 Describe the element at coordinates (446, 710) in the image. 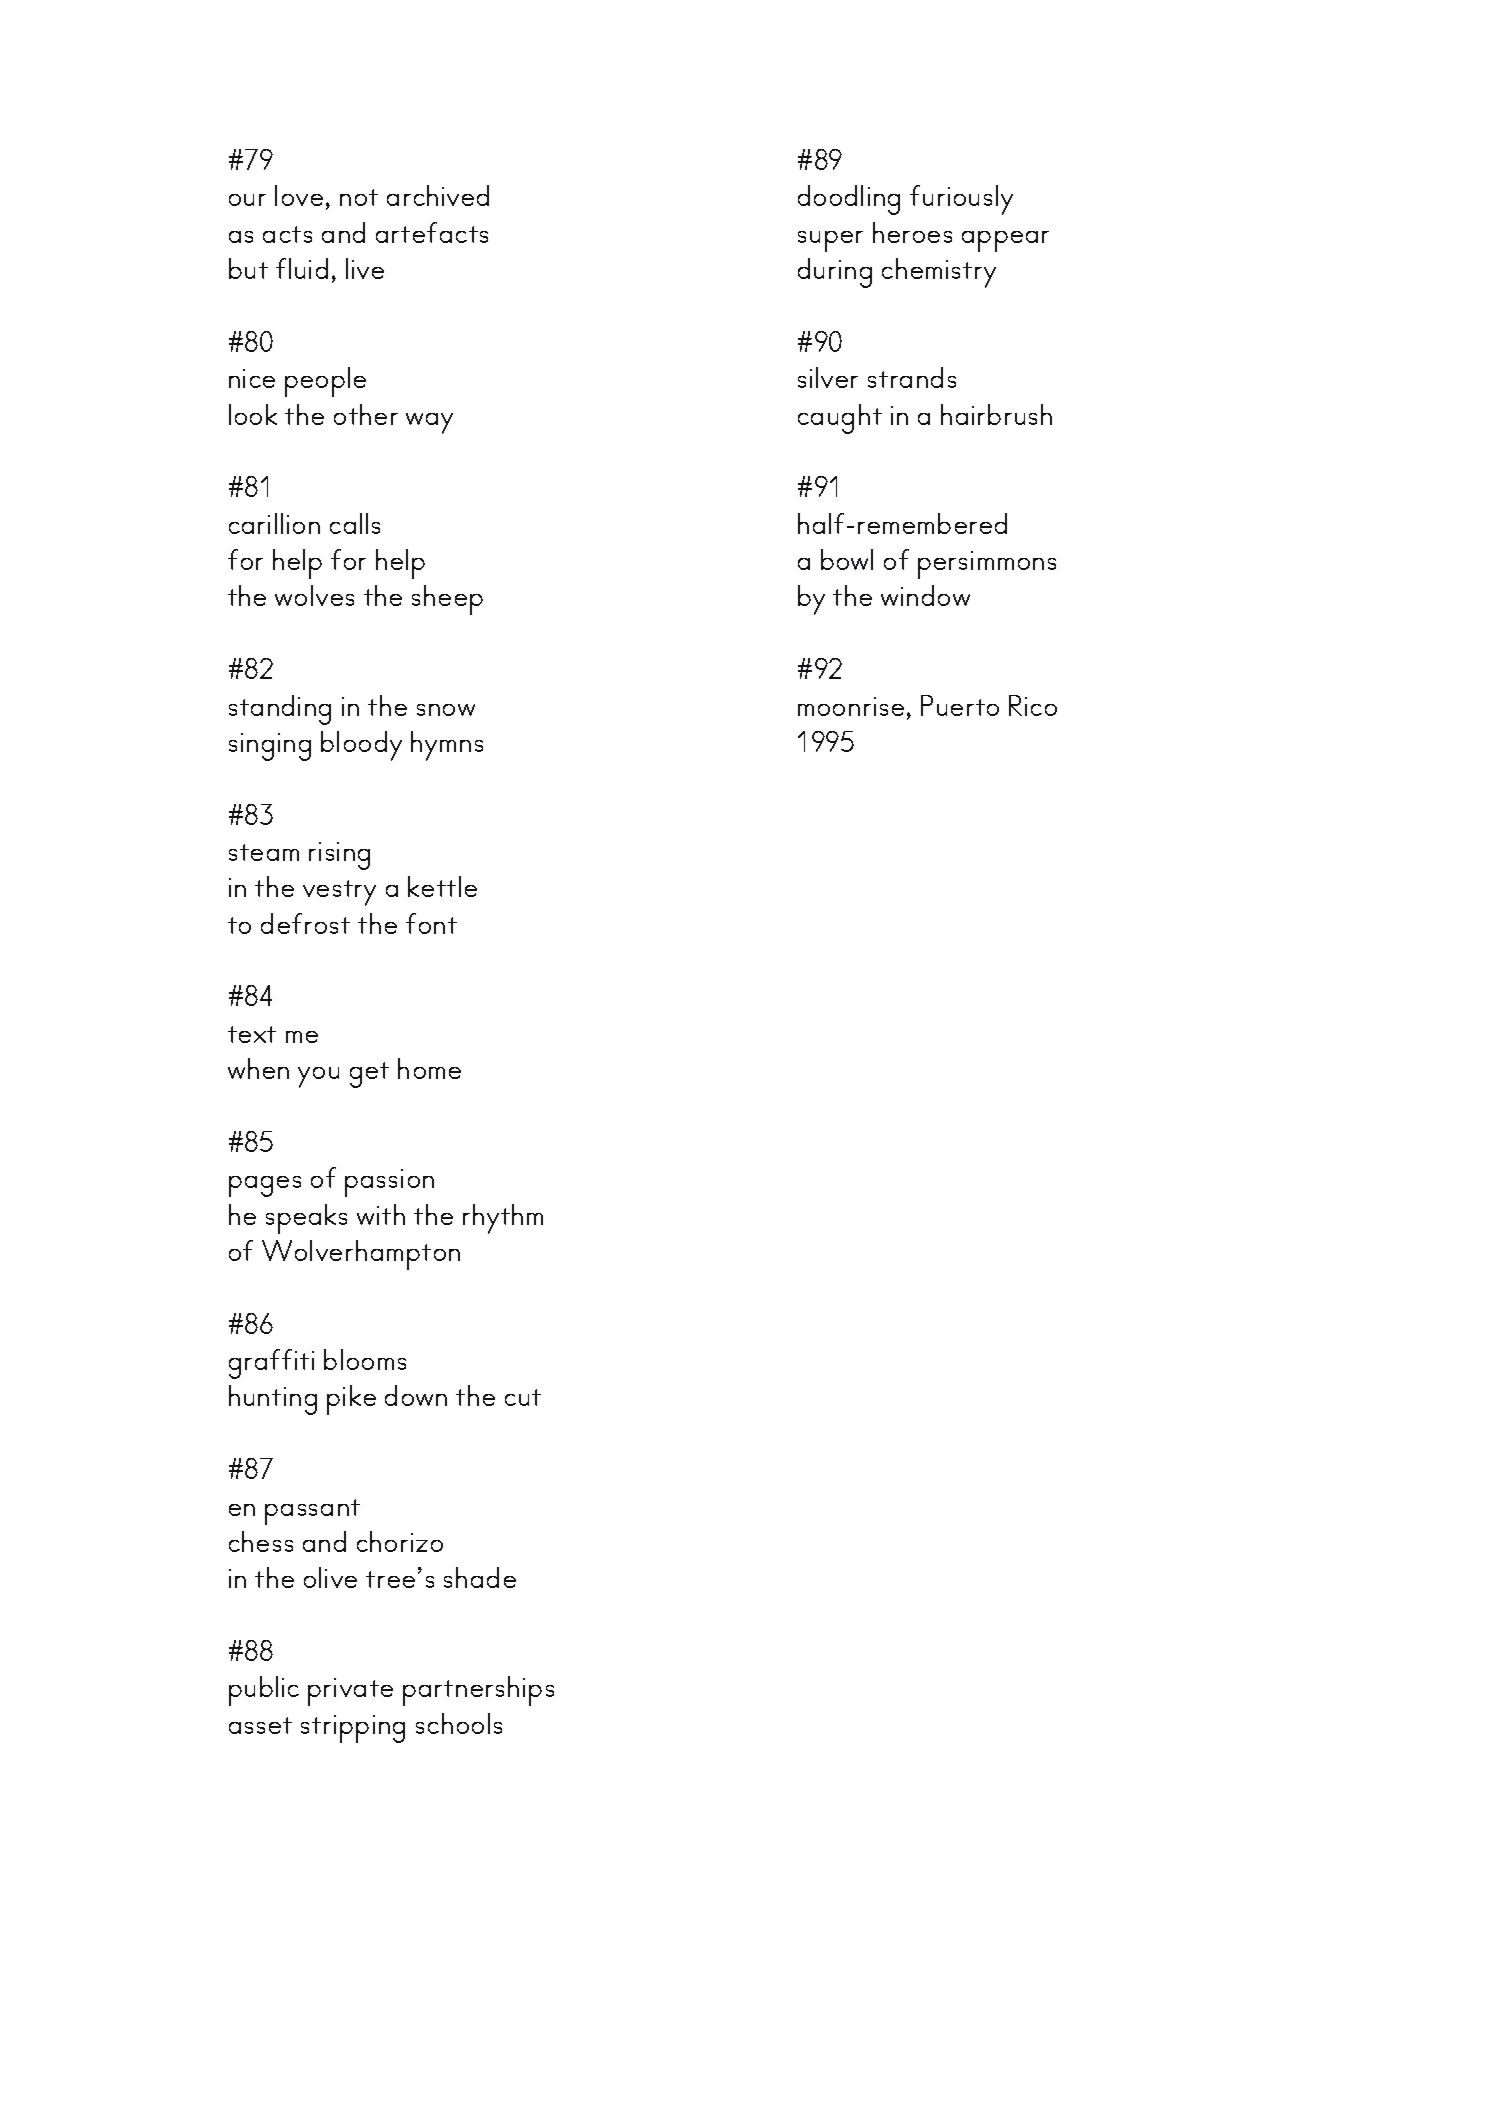

I see `snow` at that location.
